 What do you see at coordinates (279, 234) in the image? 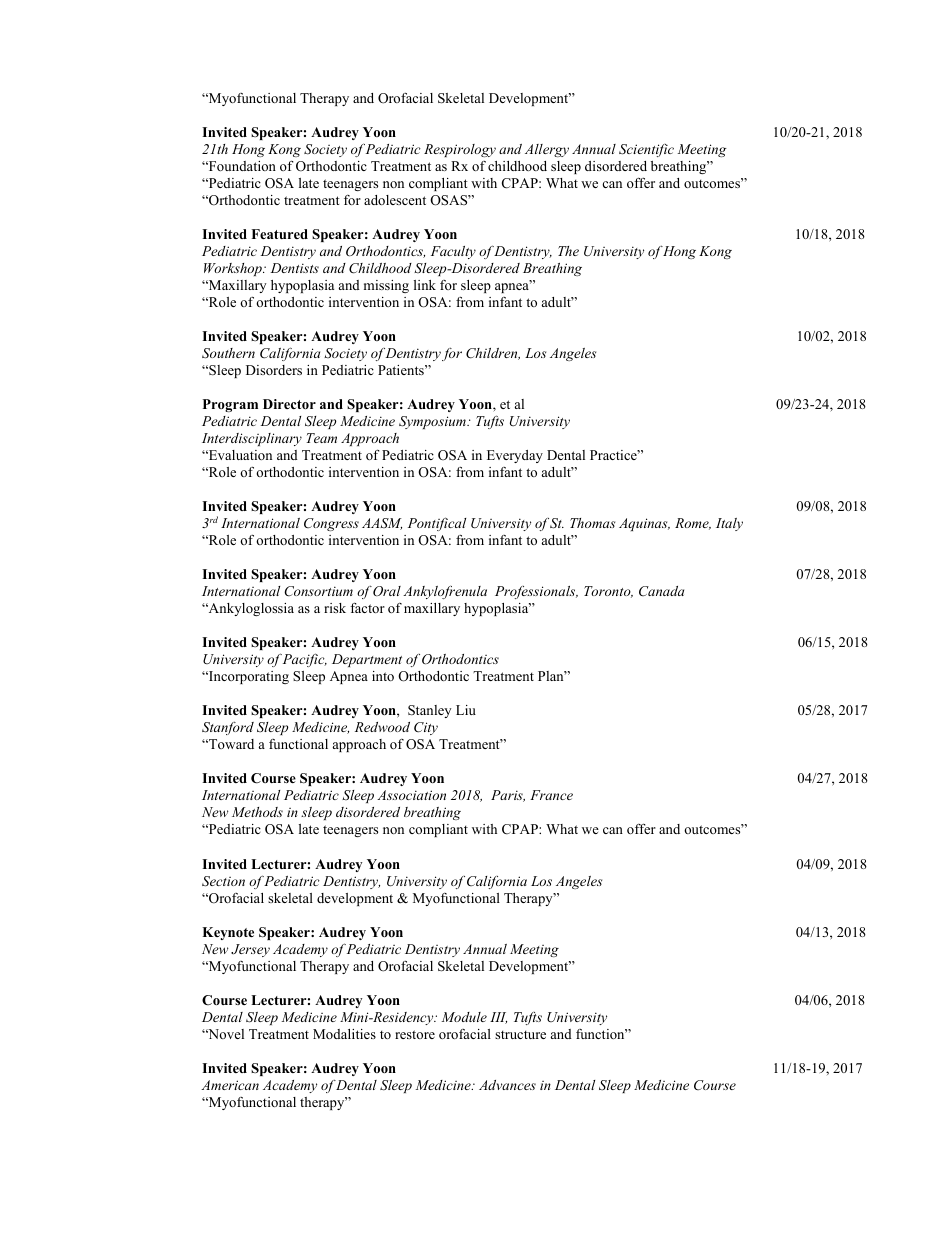
I see `Featured` at bounding box center [279, 234].
